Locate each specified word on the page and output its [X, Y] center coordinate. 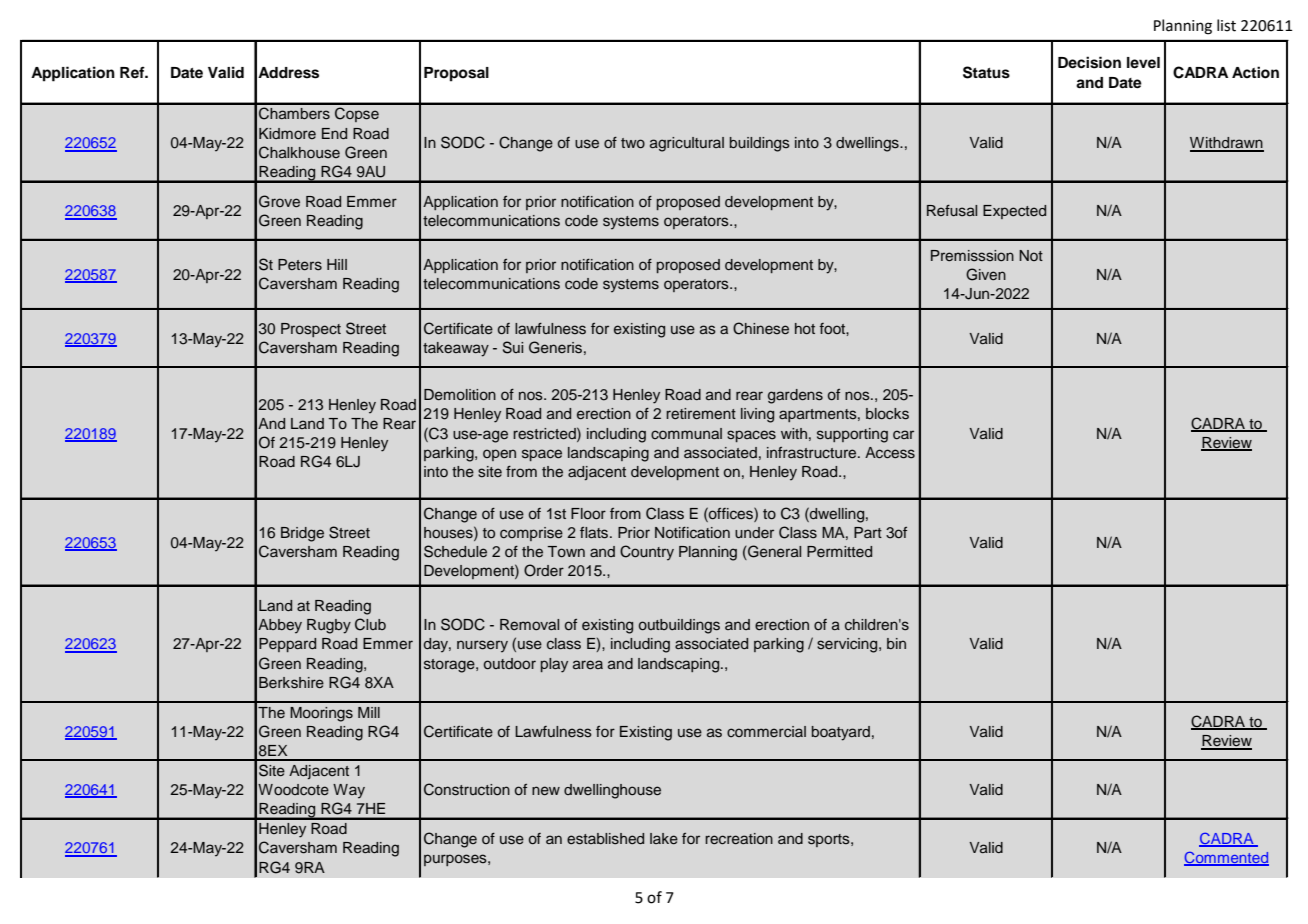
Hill [337, 264]
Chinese [761, 328]
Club [370, 624]
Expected [1014, 212]
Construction [467, 789]
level [1143, 62]
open [499, 455]
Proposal [456, 74]
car [903, 434]
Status [986, 72]
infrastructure [813, 453]
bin [896, 643]
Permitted [839, 551]
